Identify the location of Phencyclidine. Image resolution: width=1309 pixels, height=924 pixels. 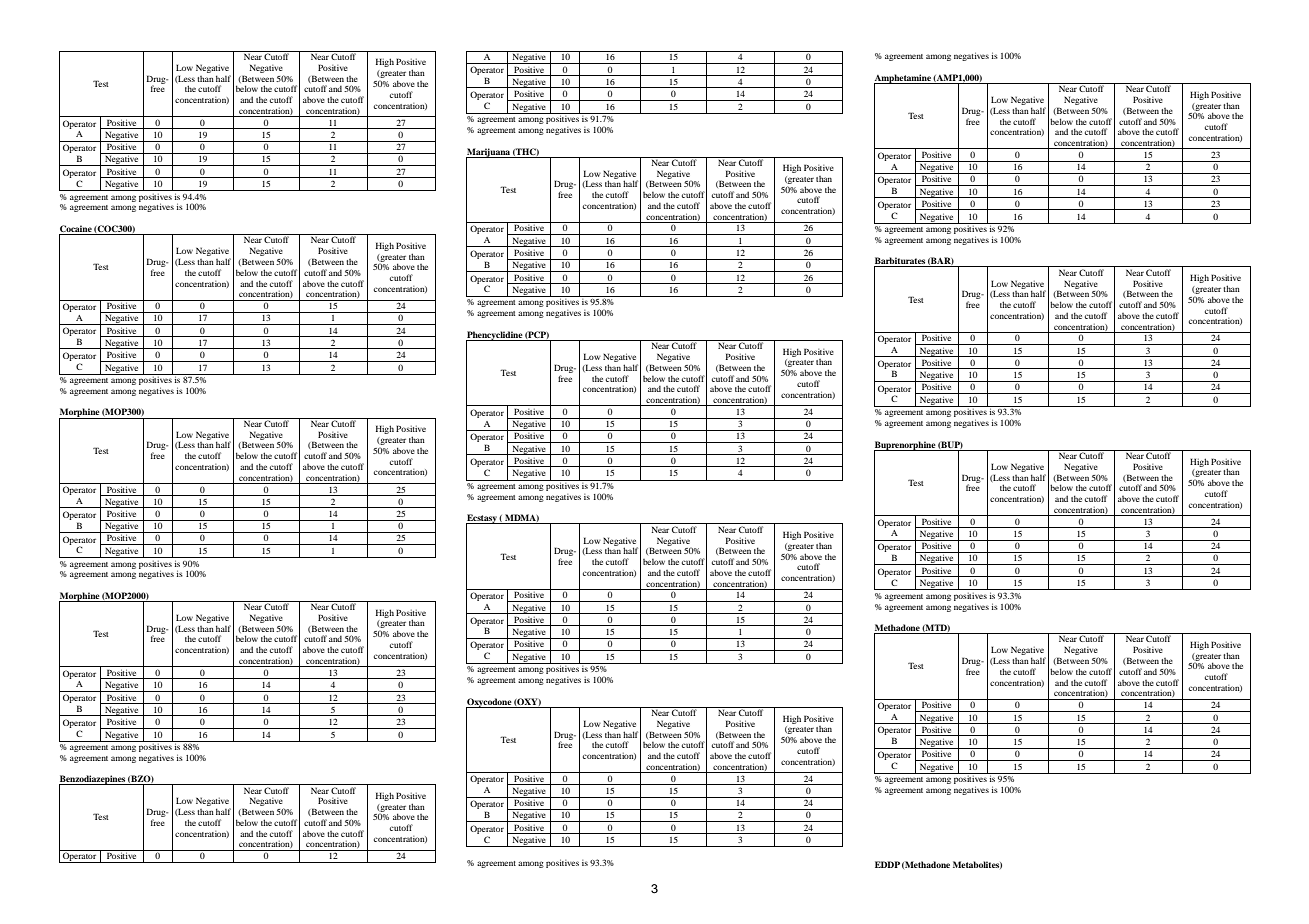
(495, 336).
